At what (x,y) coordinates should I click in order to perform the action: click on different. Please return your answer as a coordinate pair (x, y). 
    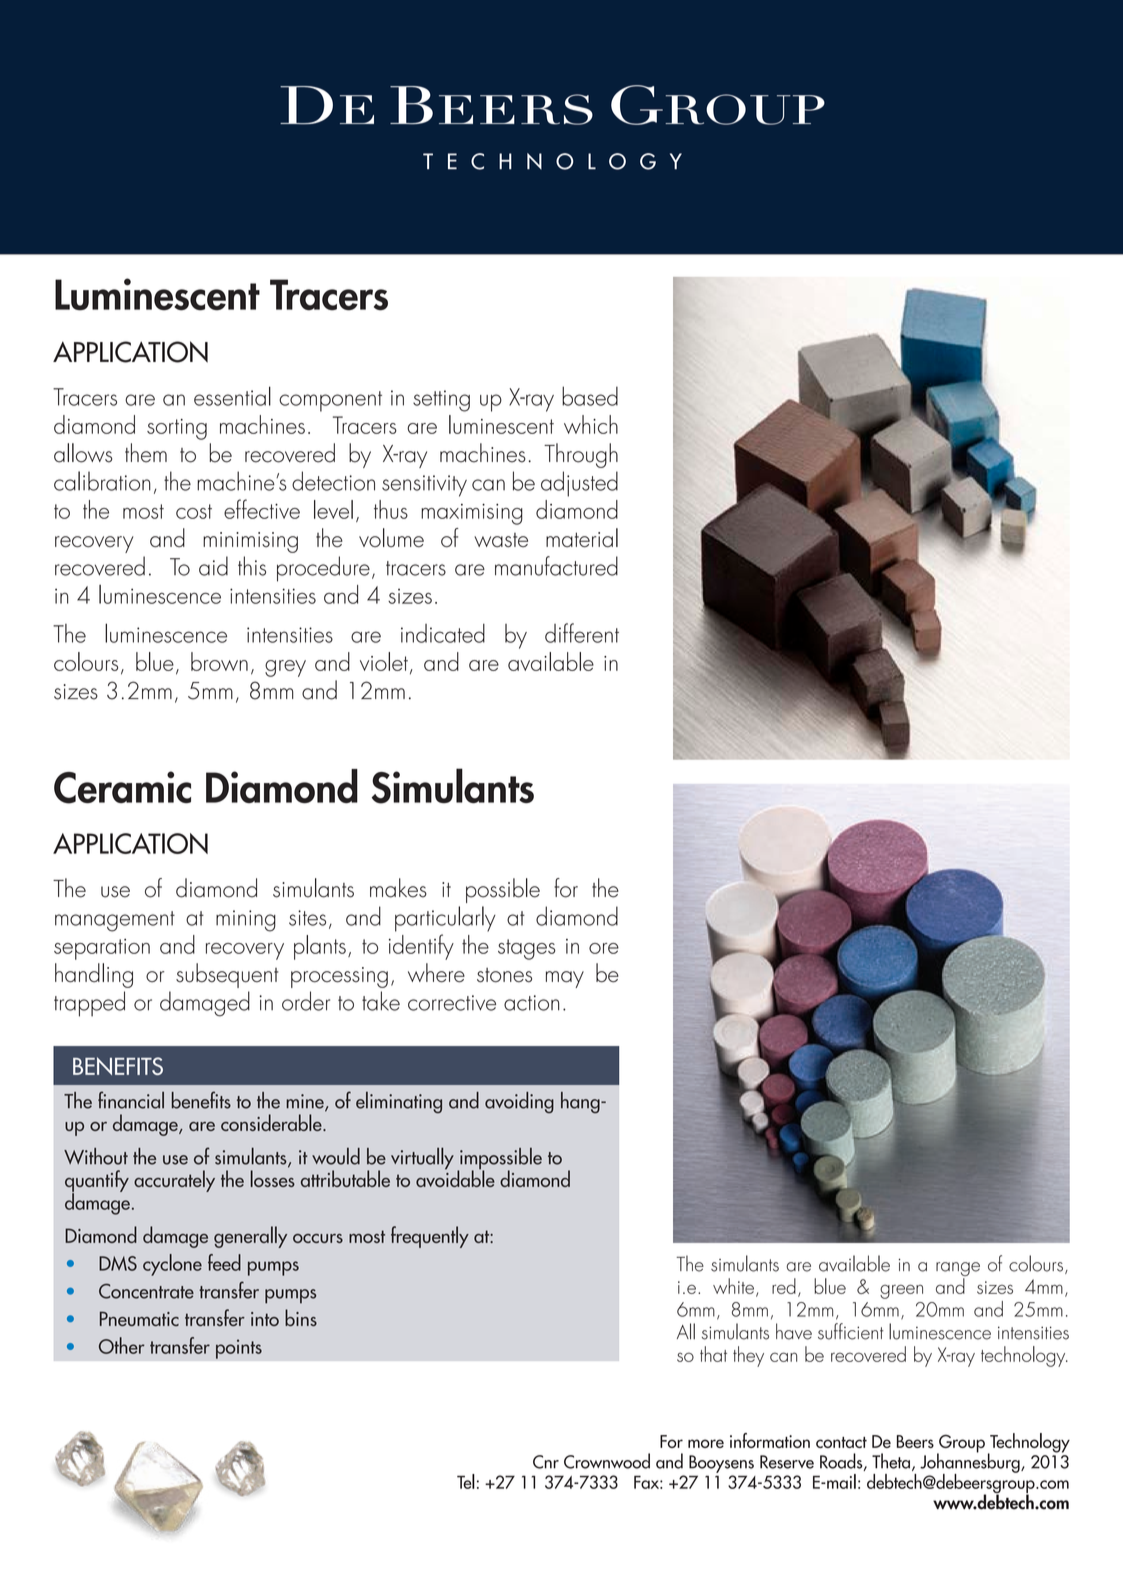
    Looking at the image, I should click on (582, 633).
